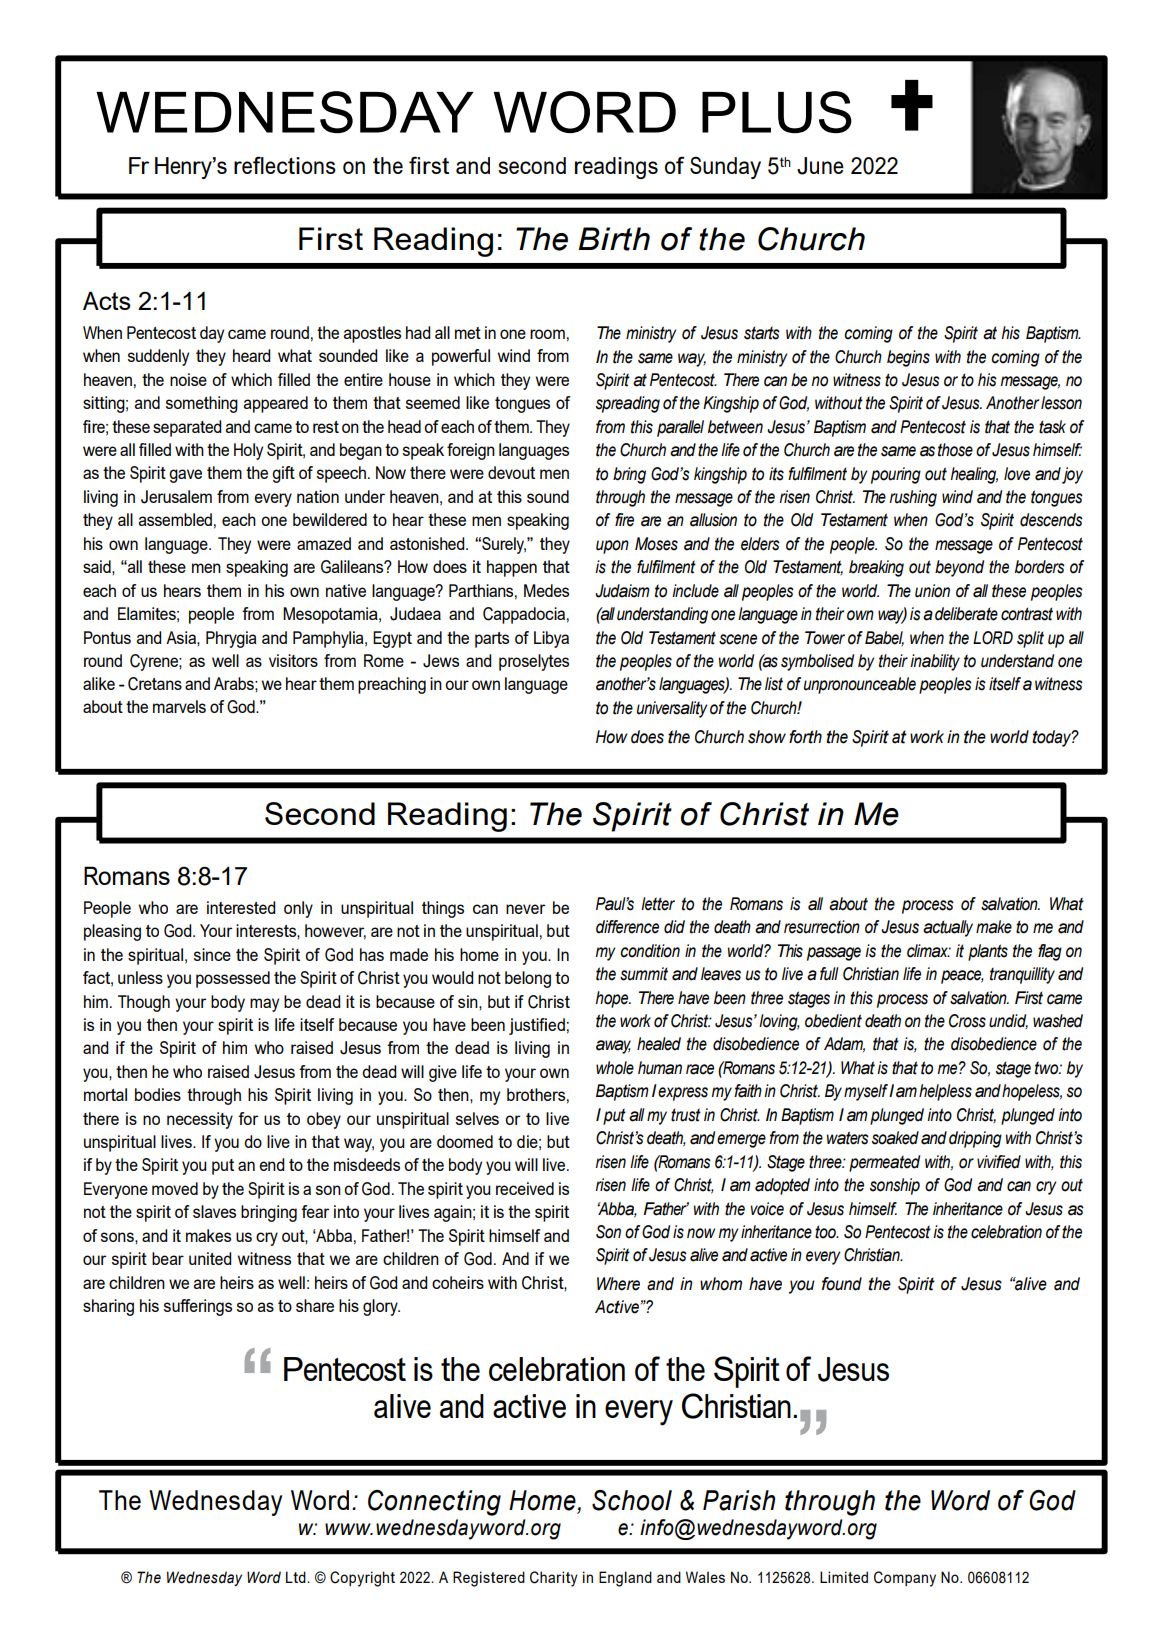 This image has width=1163, height=1645. Describe the element at coordinates (820, 166) in the image. I see `June` at that location.
